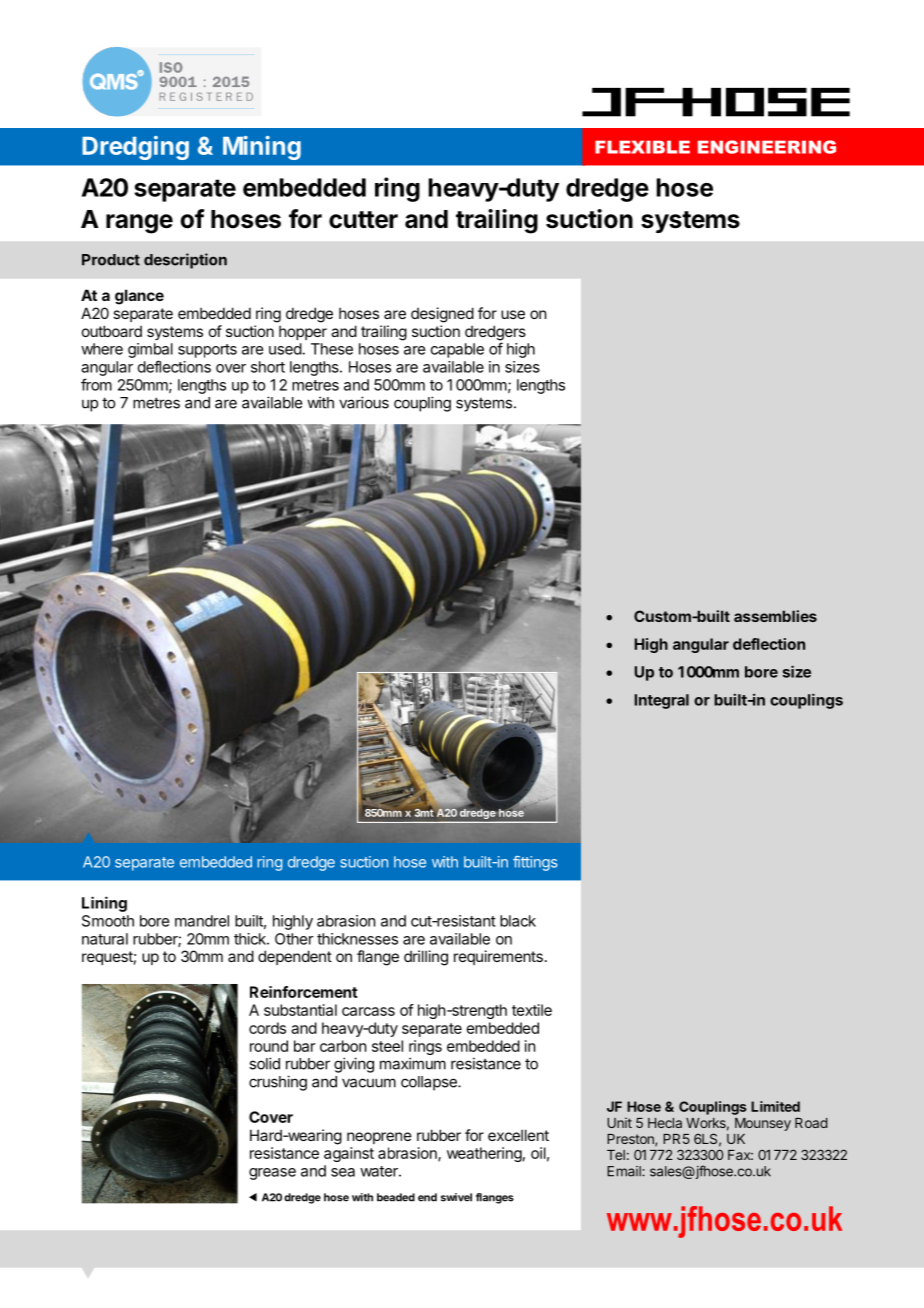  Describe the element at coordinates (661, 701) in the document. I see `Integral` at that location.
